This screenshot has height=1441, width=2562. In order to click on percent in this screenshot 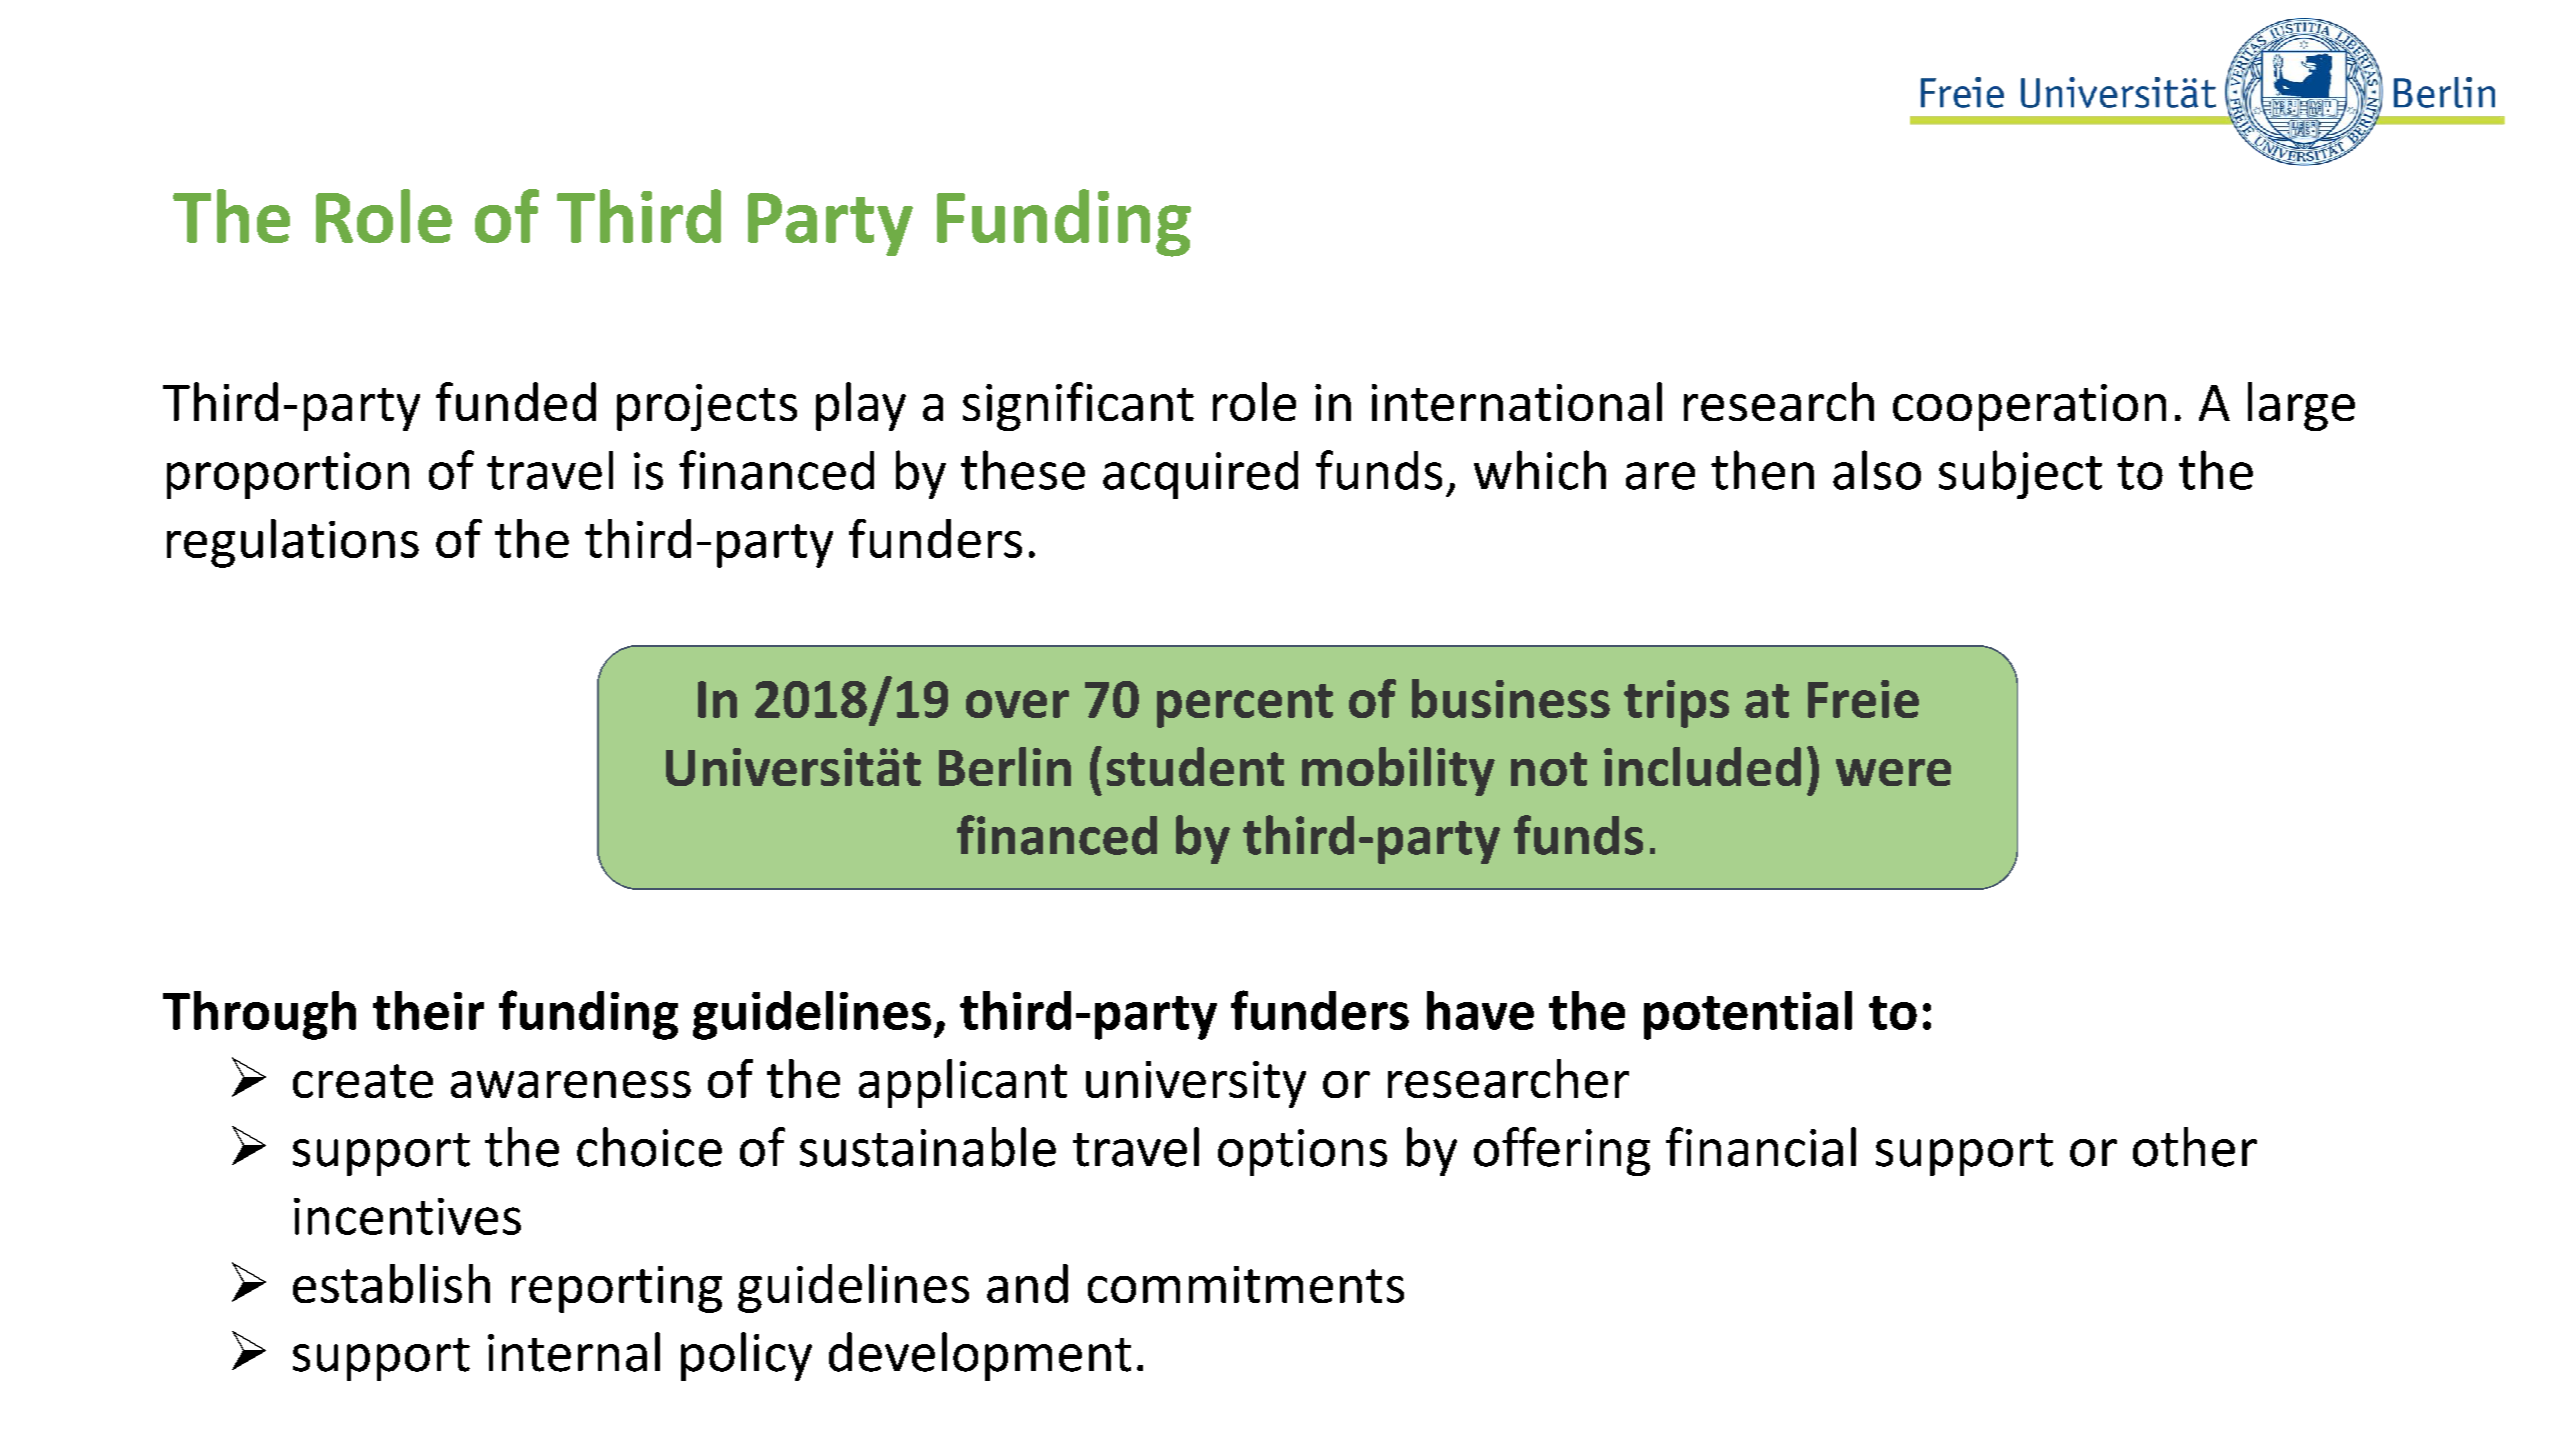, I will do `click(1245, 706)`.
